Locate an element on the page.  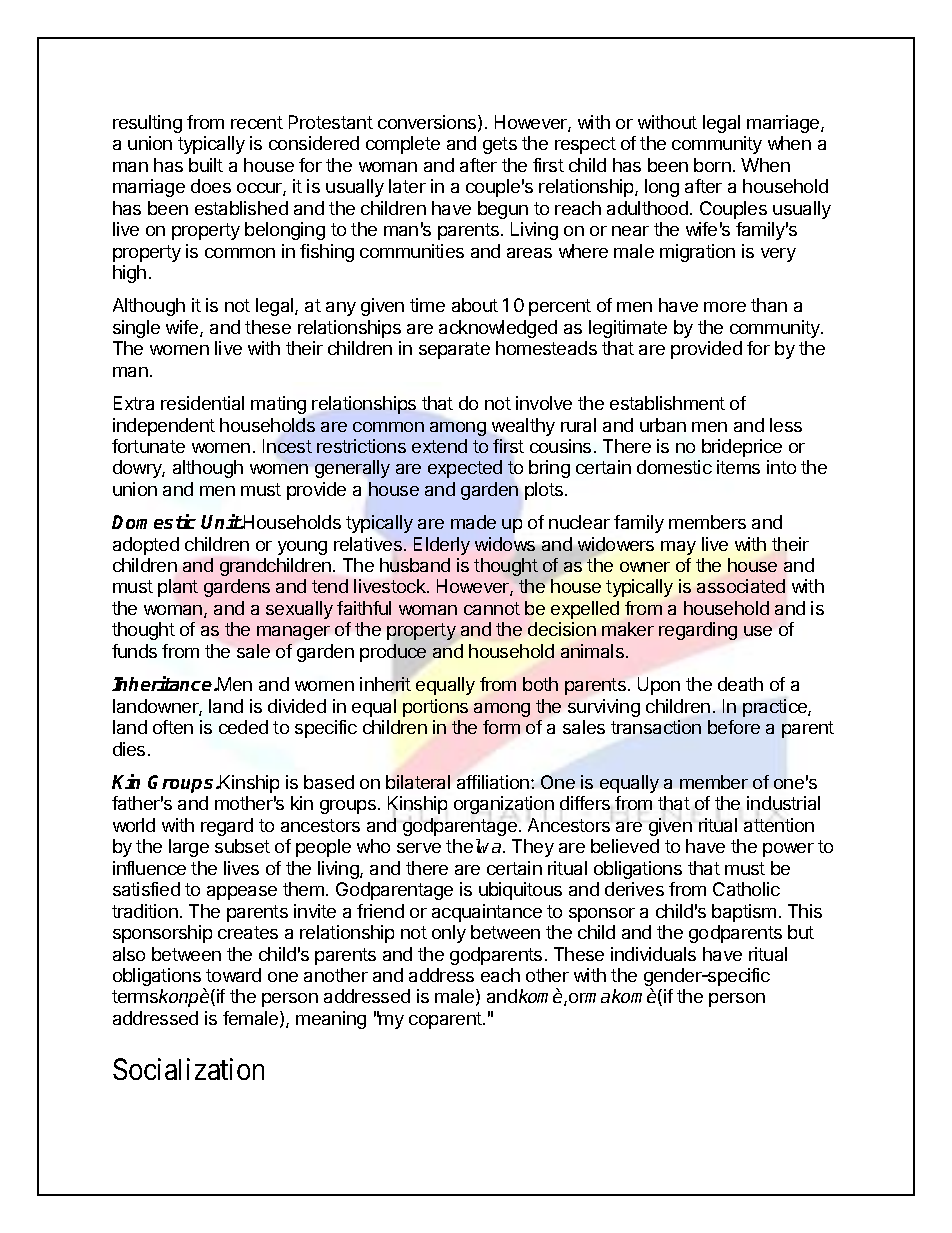
attention is located at coordinates (779, 825).
